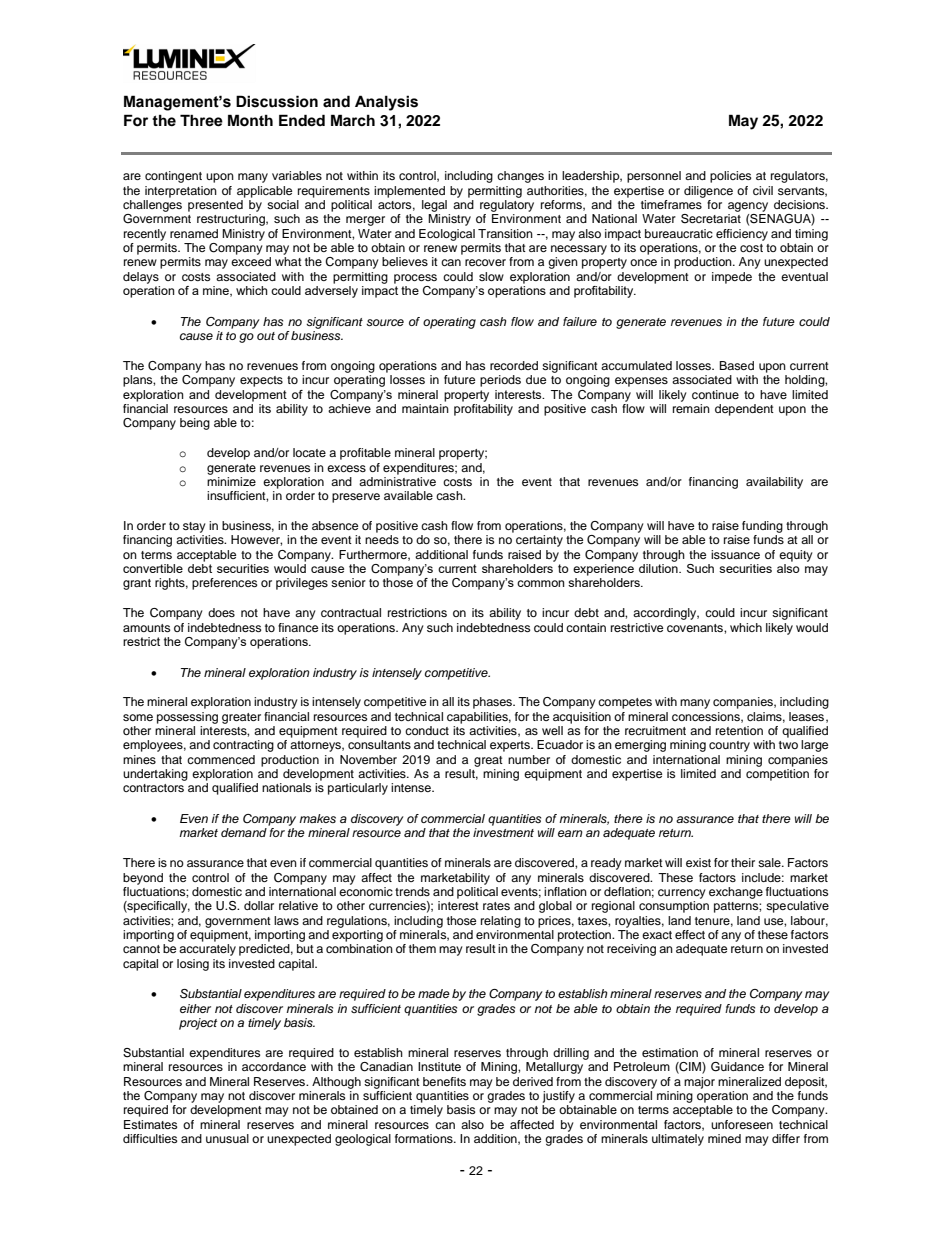 The height and width of the document is (1233, 952). What do you see at coordinates (735, 554) in the document?
I see `issuance` at bounding box center [735, 554].
